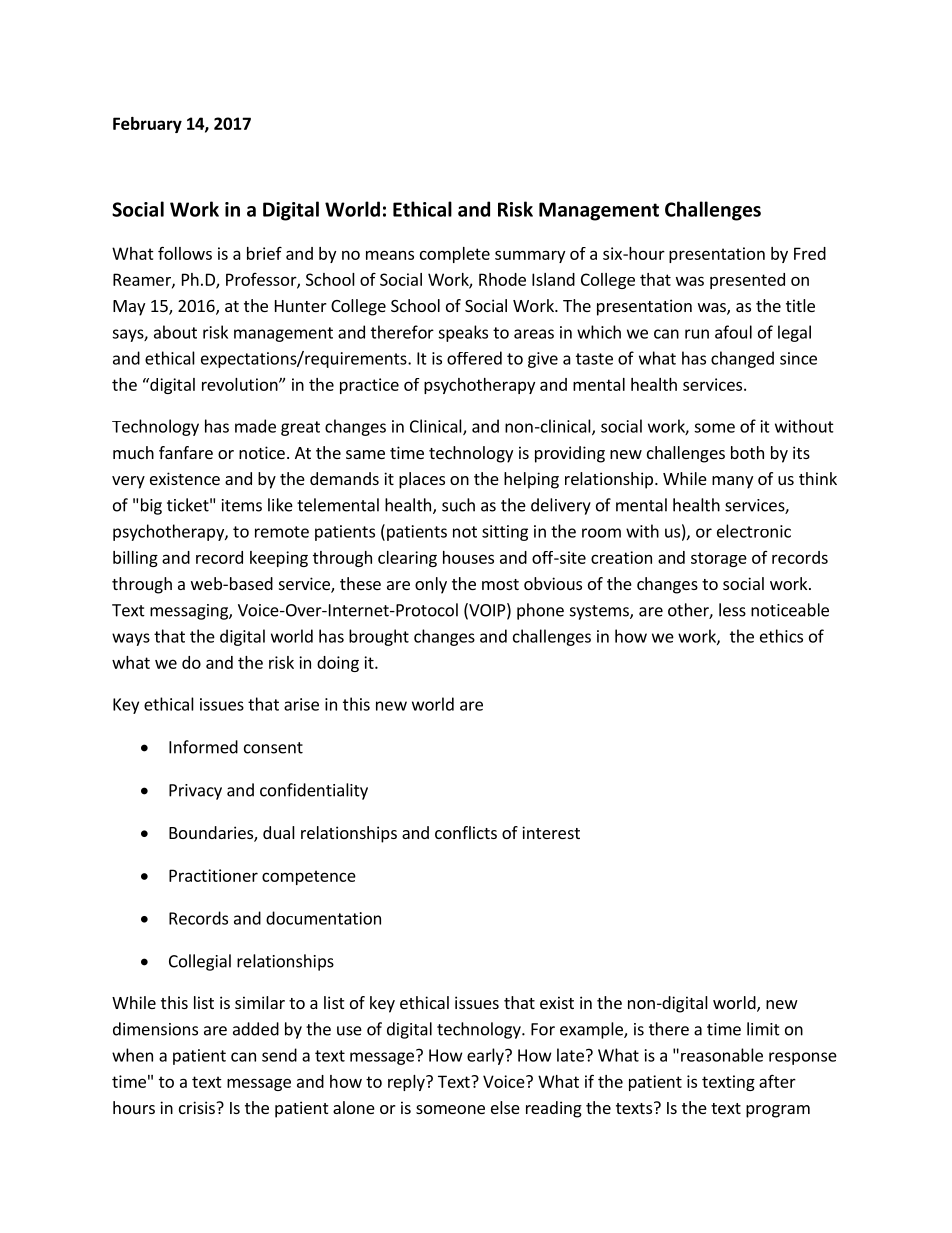 The image size is (952, 1233). What do you see at coordinates (810, 253) in the image?
I see `Fred` at bounding box center [810, 253].
